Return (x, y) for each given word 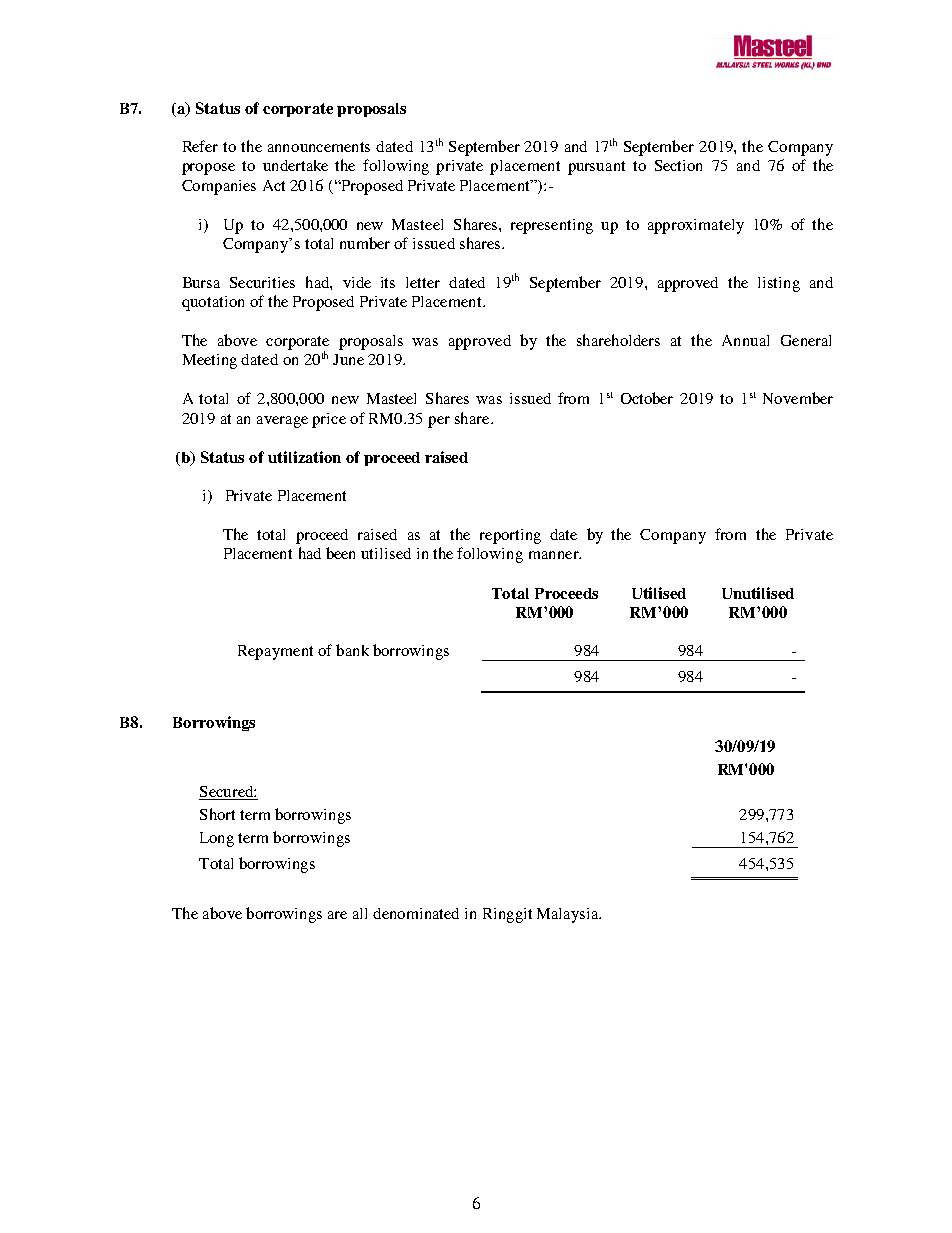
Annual (745, 340)
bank (352, 650)
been (340, 553)
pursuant (596, 168)
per (439, 422)
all (360, 913)
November (798, 398)
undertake (295, 165)
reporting (510, 536)
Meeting (210, 361)
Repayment (275, 652)
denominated (416, 913)
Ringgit (507, 915)
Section (678, 165)
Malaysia (569, 915)
